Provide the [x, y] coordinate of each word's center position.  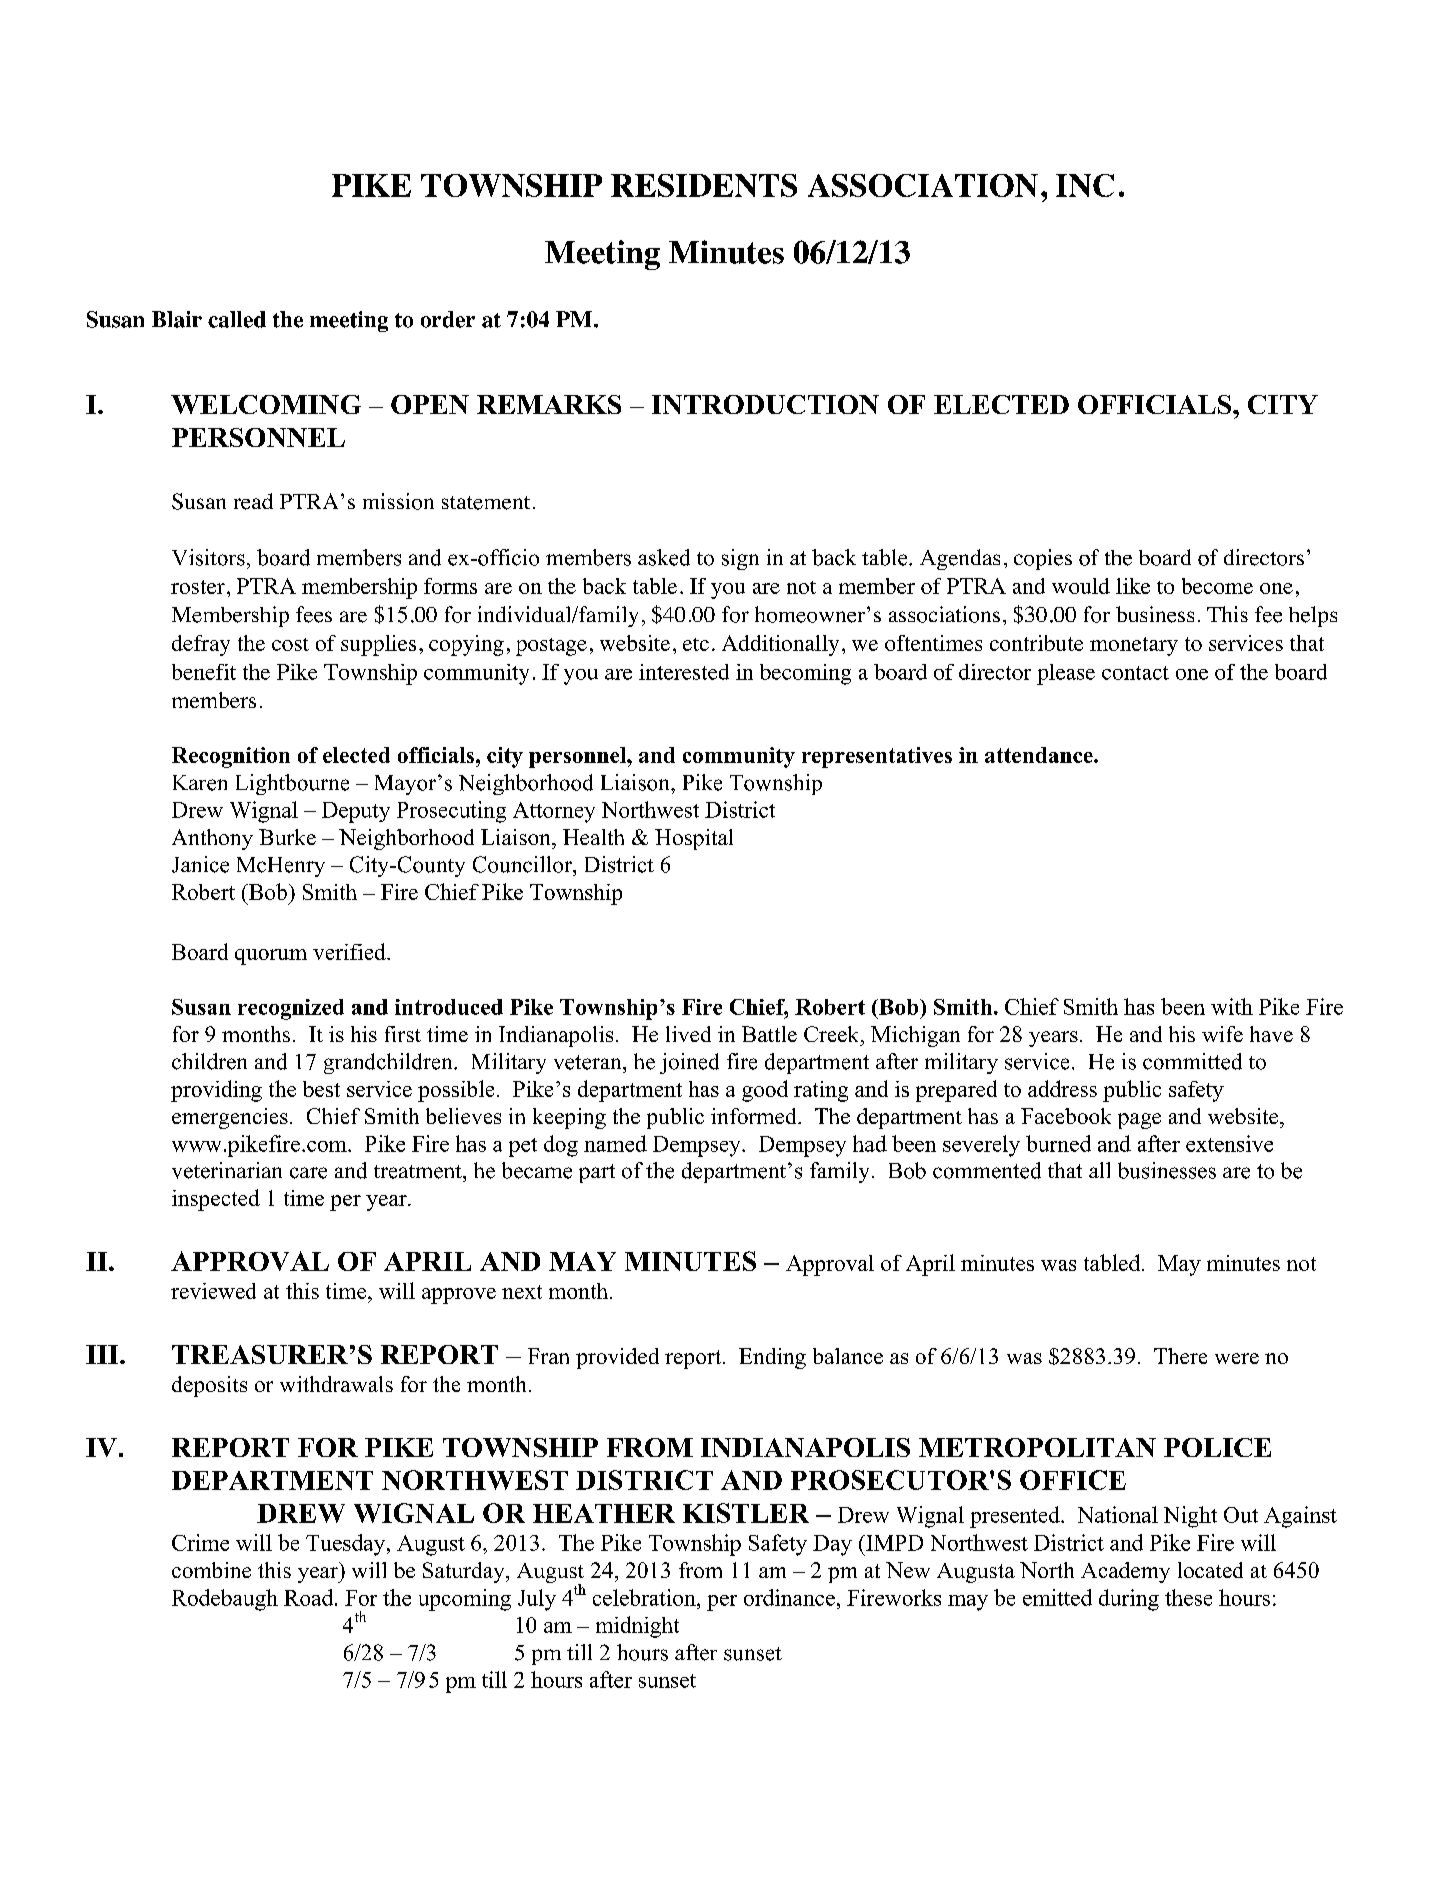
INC [1085, 185]
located [1210, 1570]
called [237, 319]
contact [1135, 673]
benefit [204, 672]
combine [211, 1570]
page [1139, 1121]
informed [755, 1116]
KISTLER [746, 1513]
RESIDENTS [704, 185]
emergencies [230, 1118]
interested [684, 672]
